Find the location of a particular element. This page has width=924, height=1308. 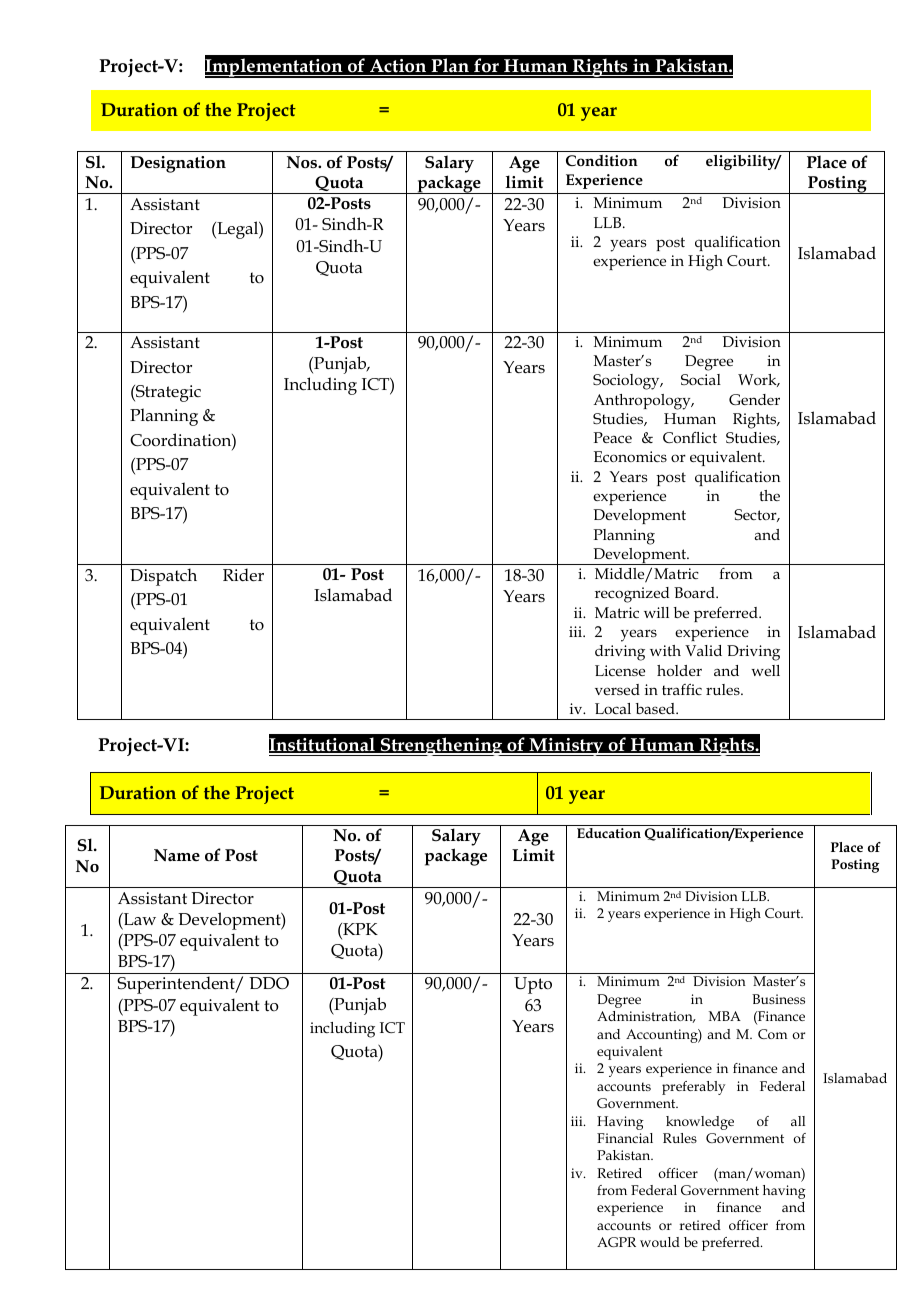

would is located at coordinates (660, 1242).
